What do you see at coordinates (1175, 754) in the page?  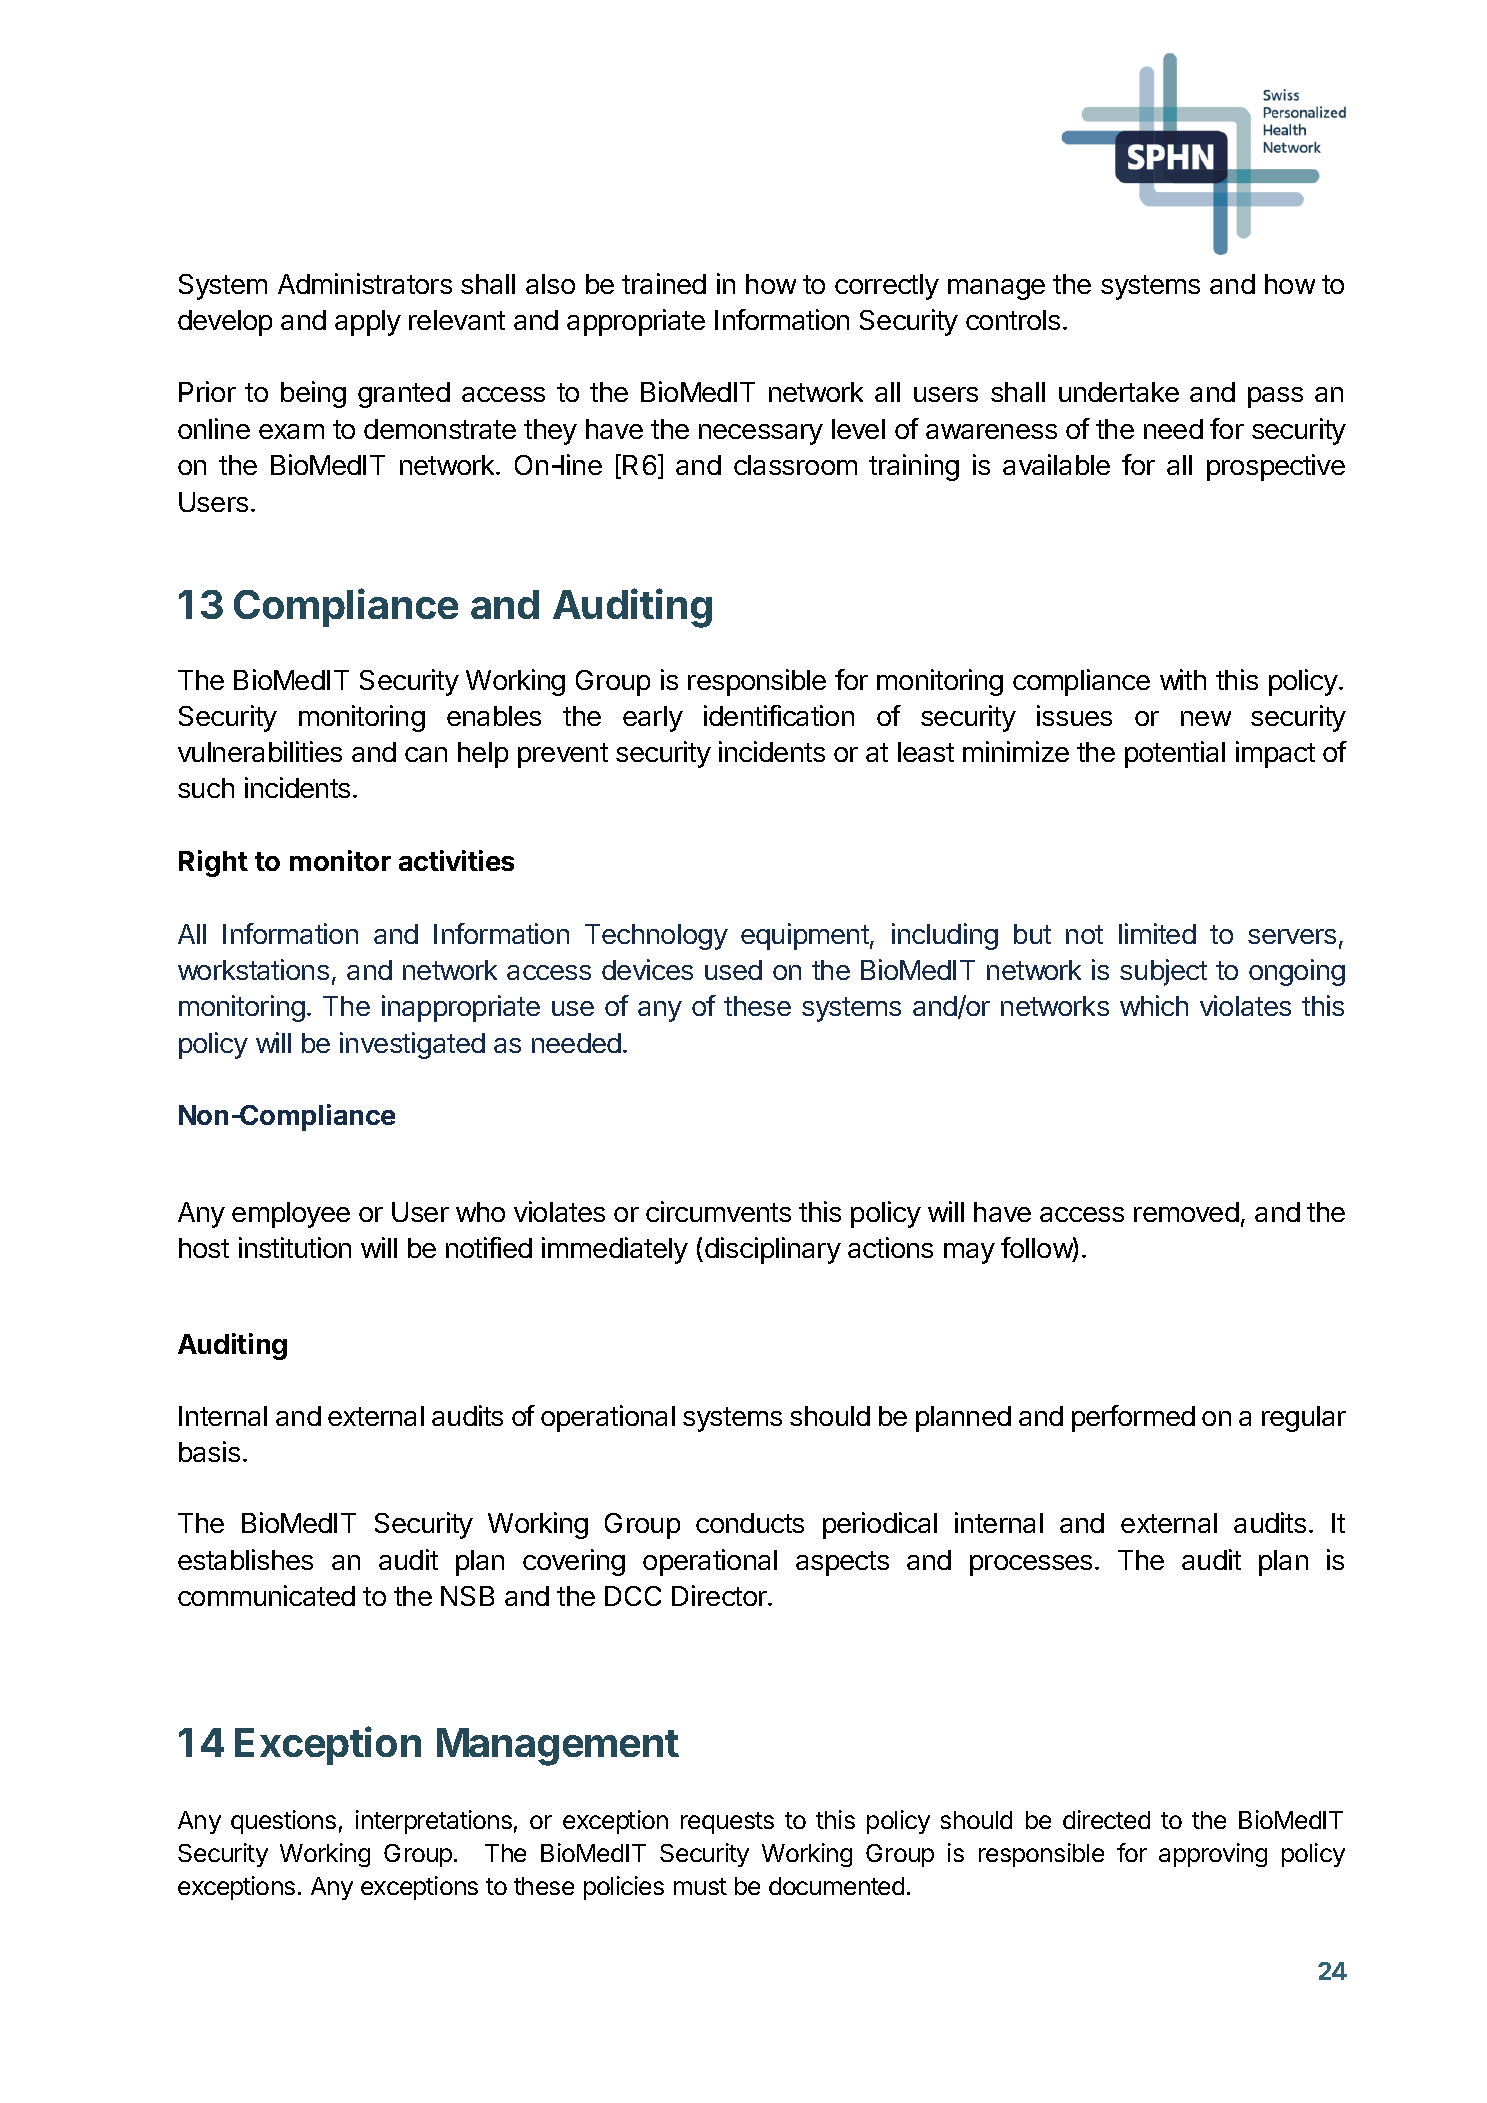 I see `potential` at bounding box center [1175, 754].
